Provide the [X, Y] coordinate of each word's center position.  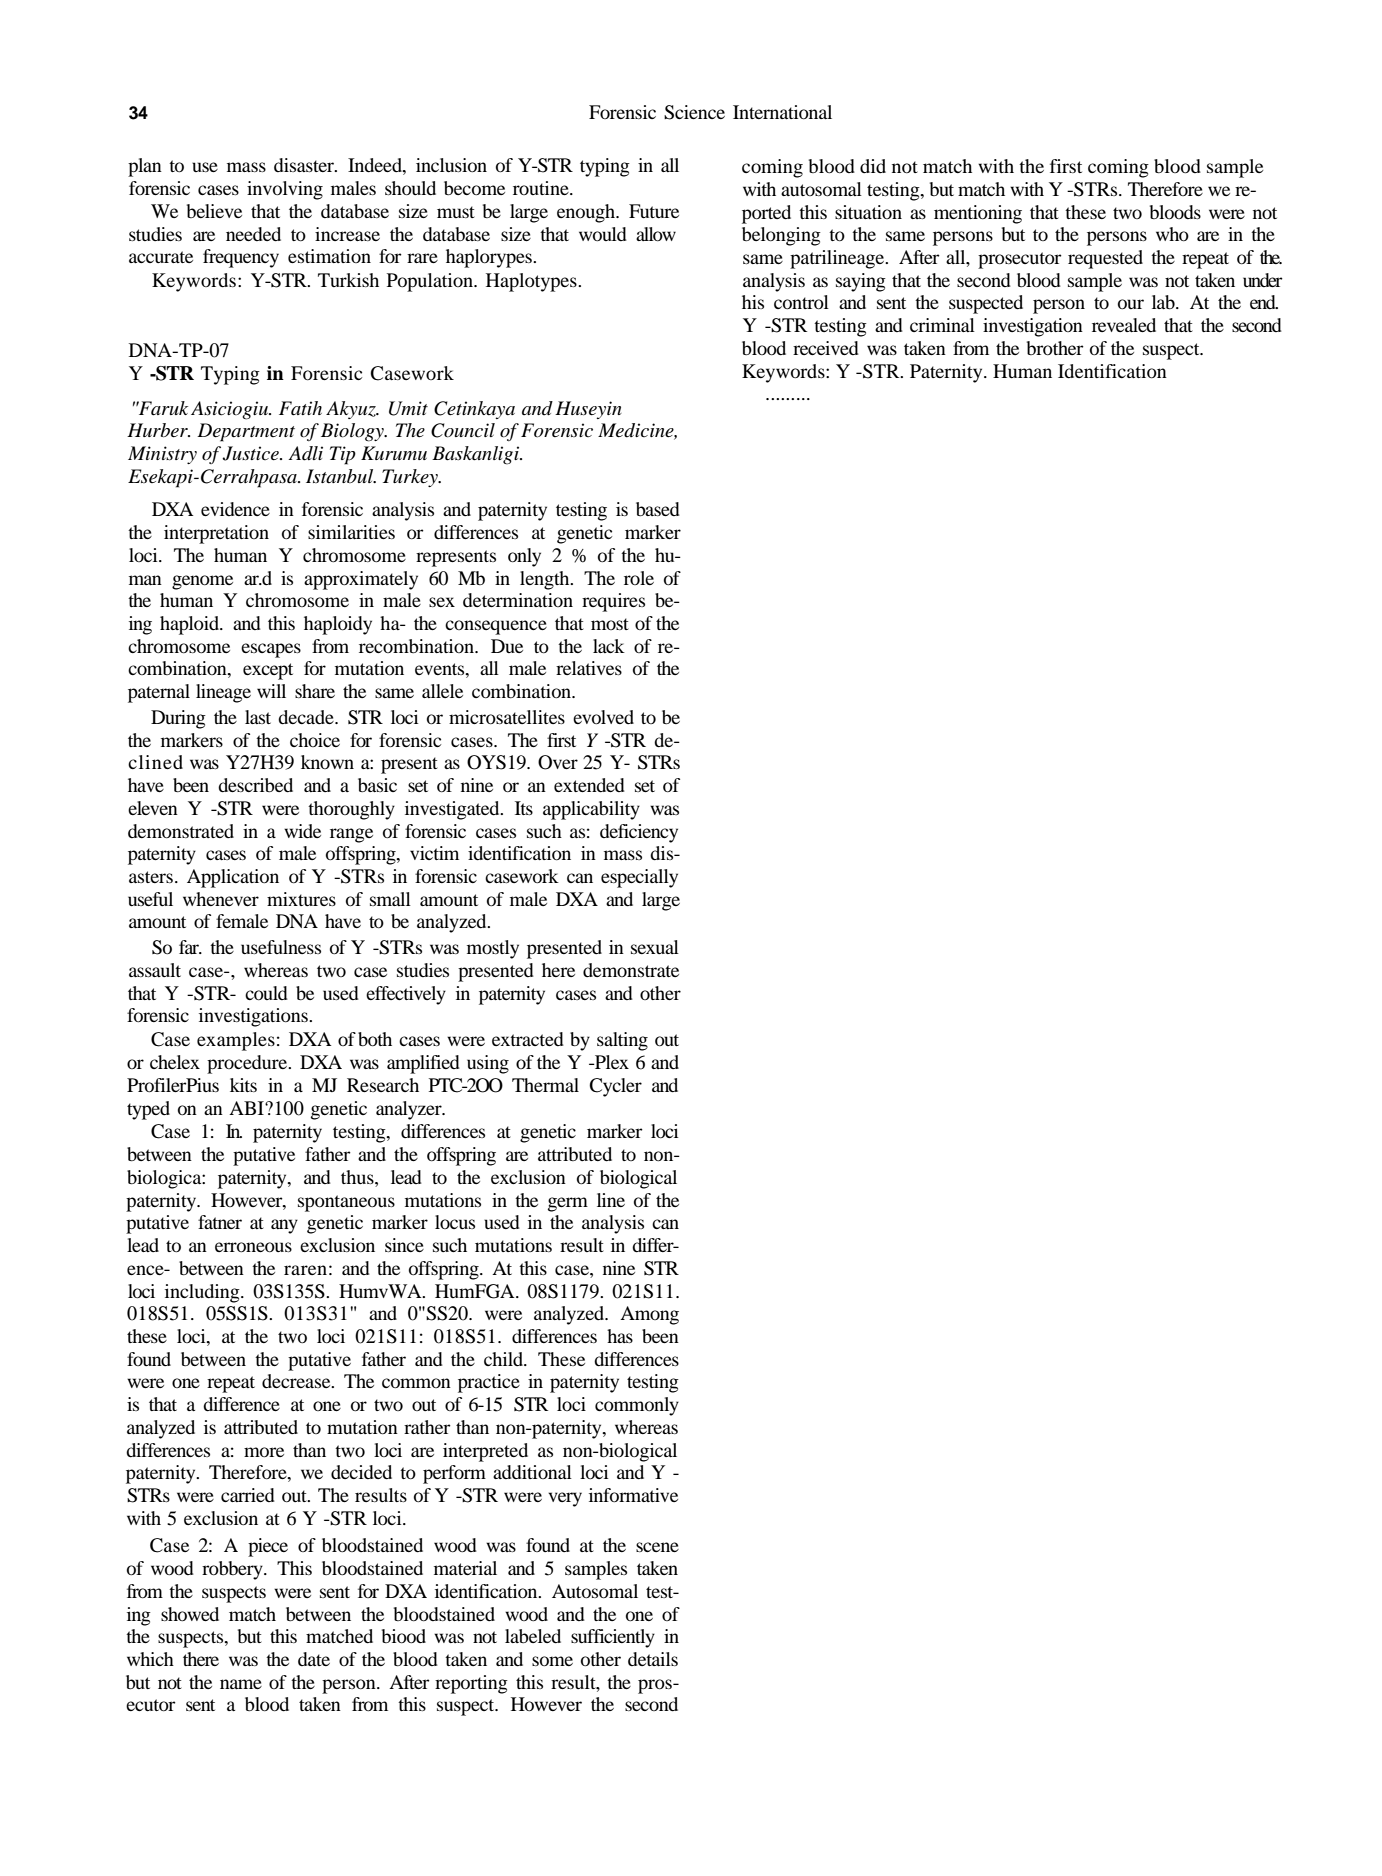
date [314, 1659]
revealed [1124, 325]
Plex [611, 1062]
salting [622, 1041]
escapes [271, 650]
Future [654, 211]
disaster [305, 165]
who [1172, 234]
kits [243, 1085]
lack [609, 646]
